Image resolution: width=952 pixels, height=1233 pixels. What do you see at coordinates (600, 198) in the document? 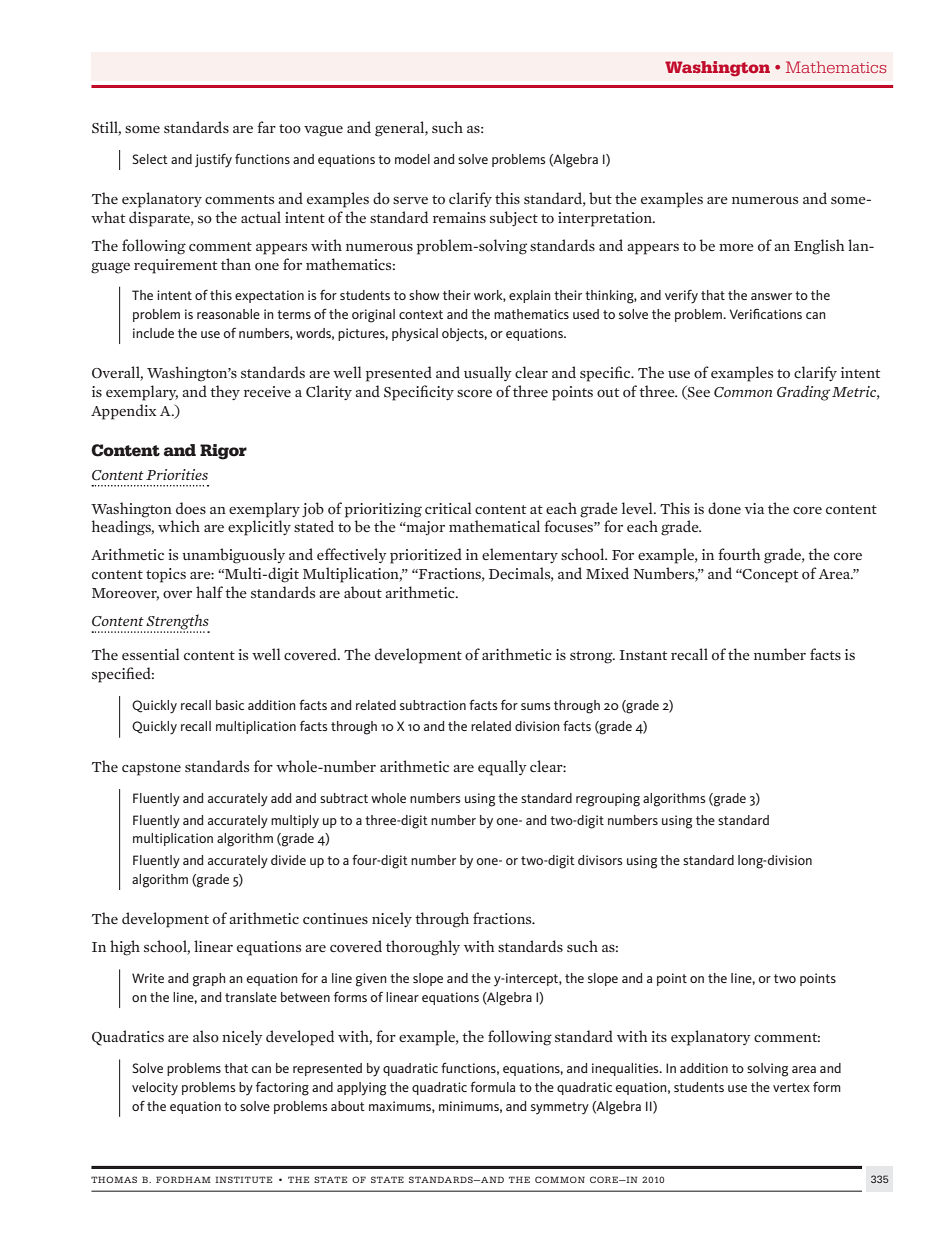
I see `but` at bounding box center [600, 198].
